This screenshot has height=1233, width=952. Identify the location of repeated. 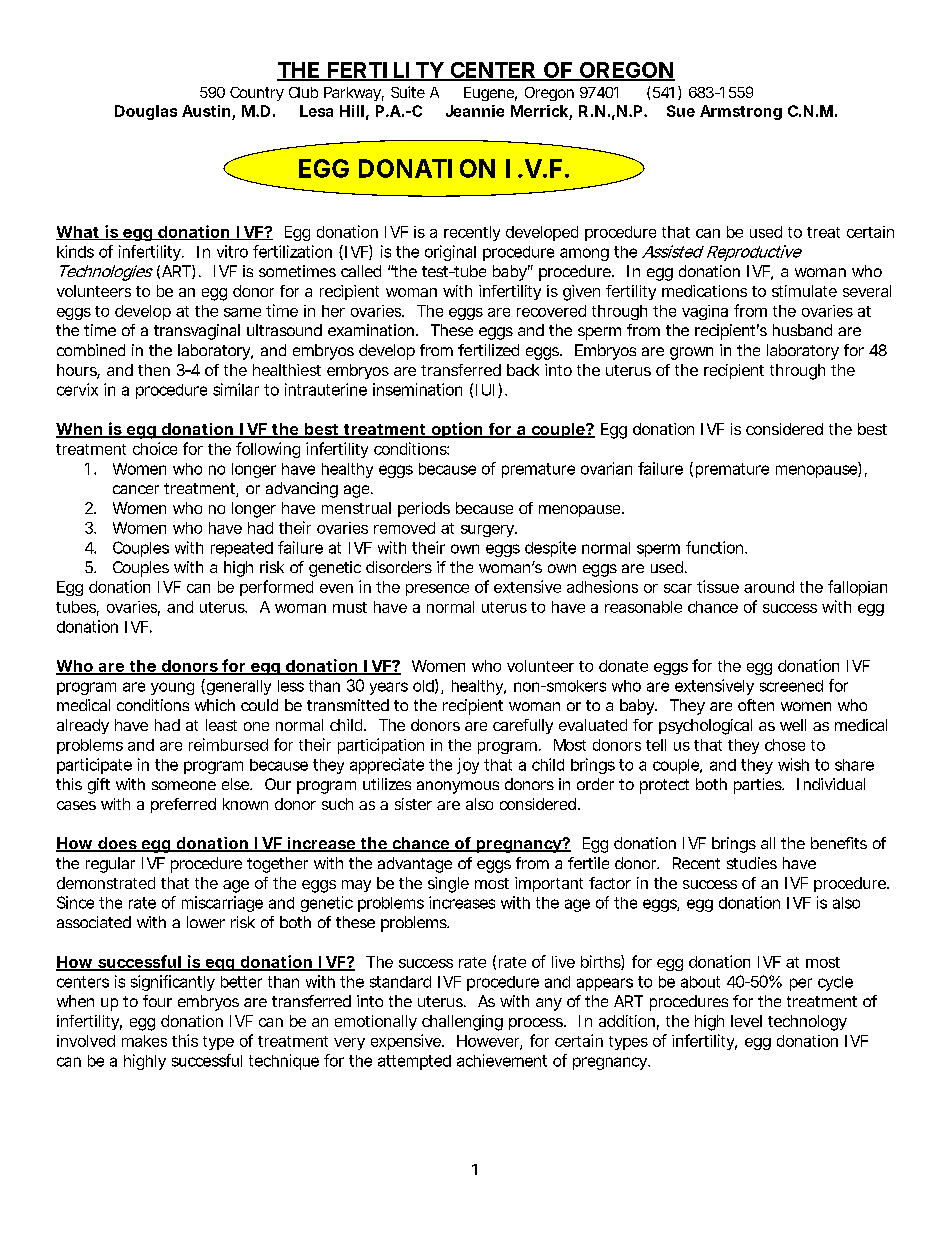
(242, 549).
